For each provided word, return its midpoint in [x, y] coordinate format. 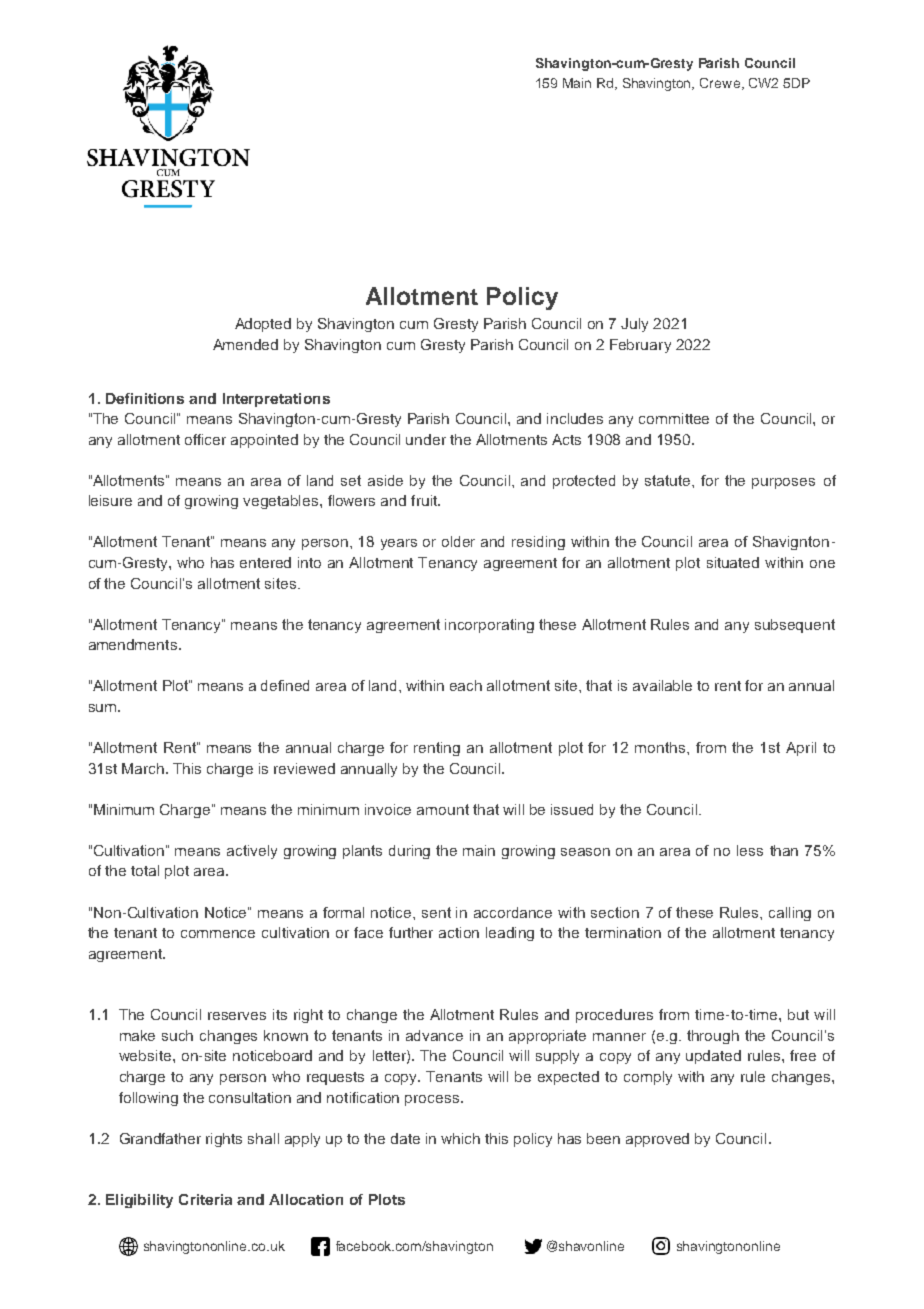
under [426, 439]
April [801, 749]
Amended [245, 344]
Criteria [205, 1199]
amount [443, 809]
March [143, 768]
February [640, 346]
